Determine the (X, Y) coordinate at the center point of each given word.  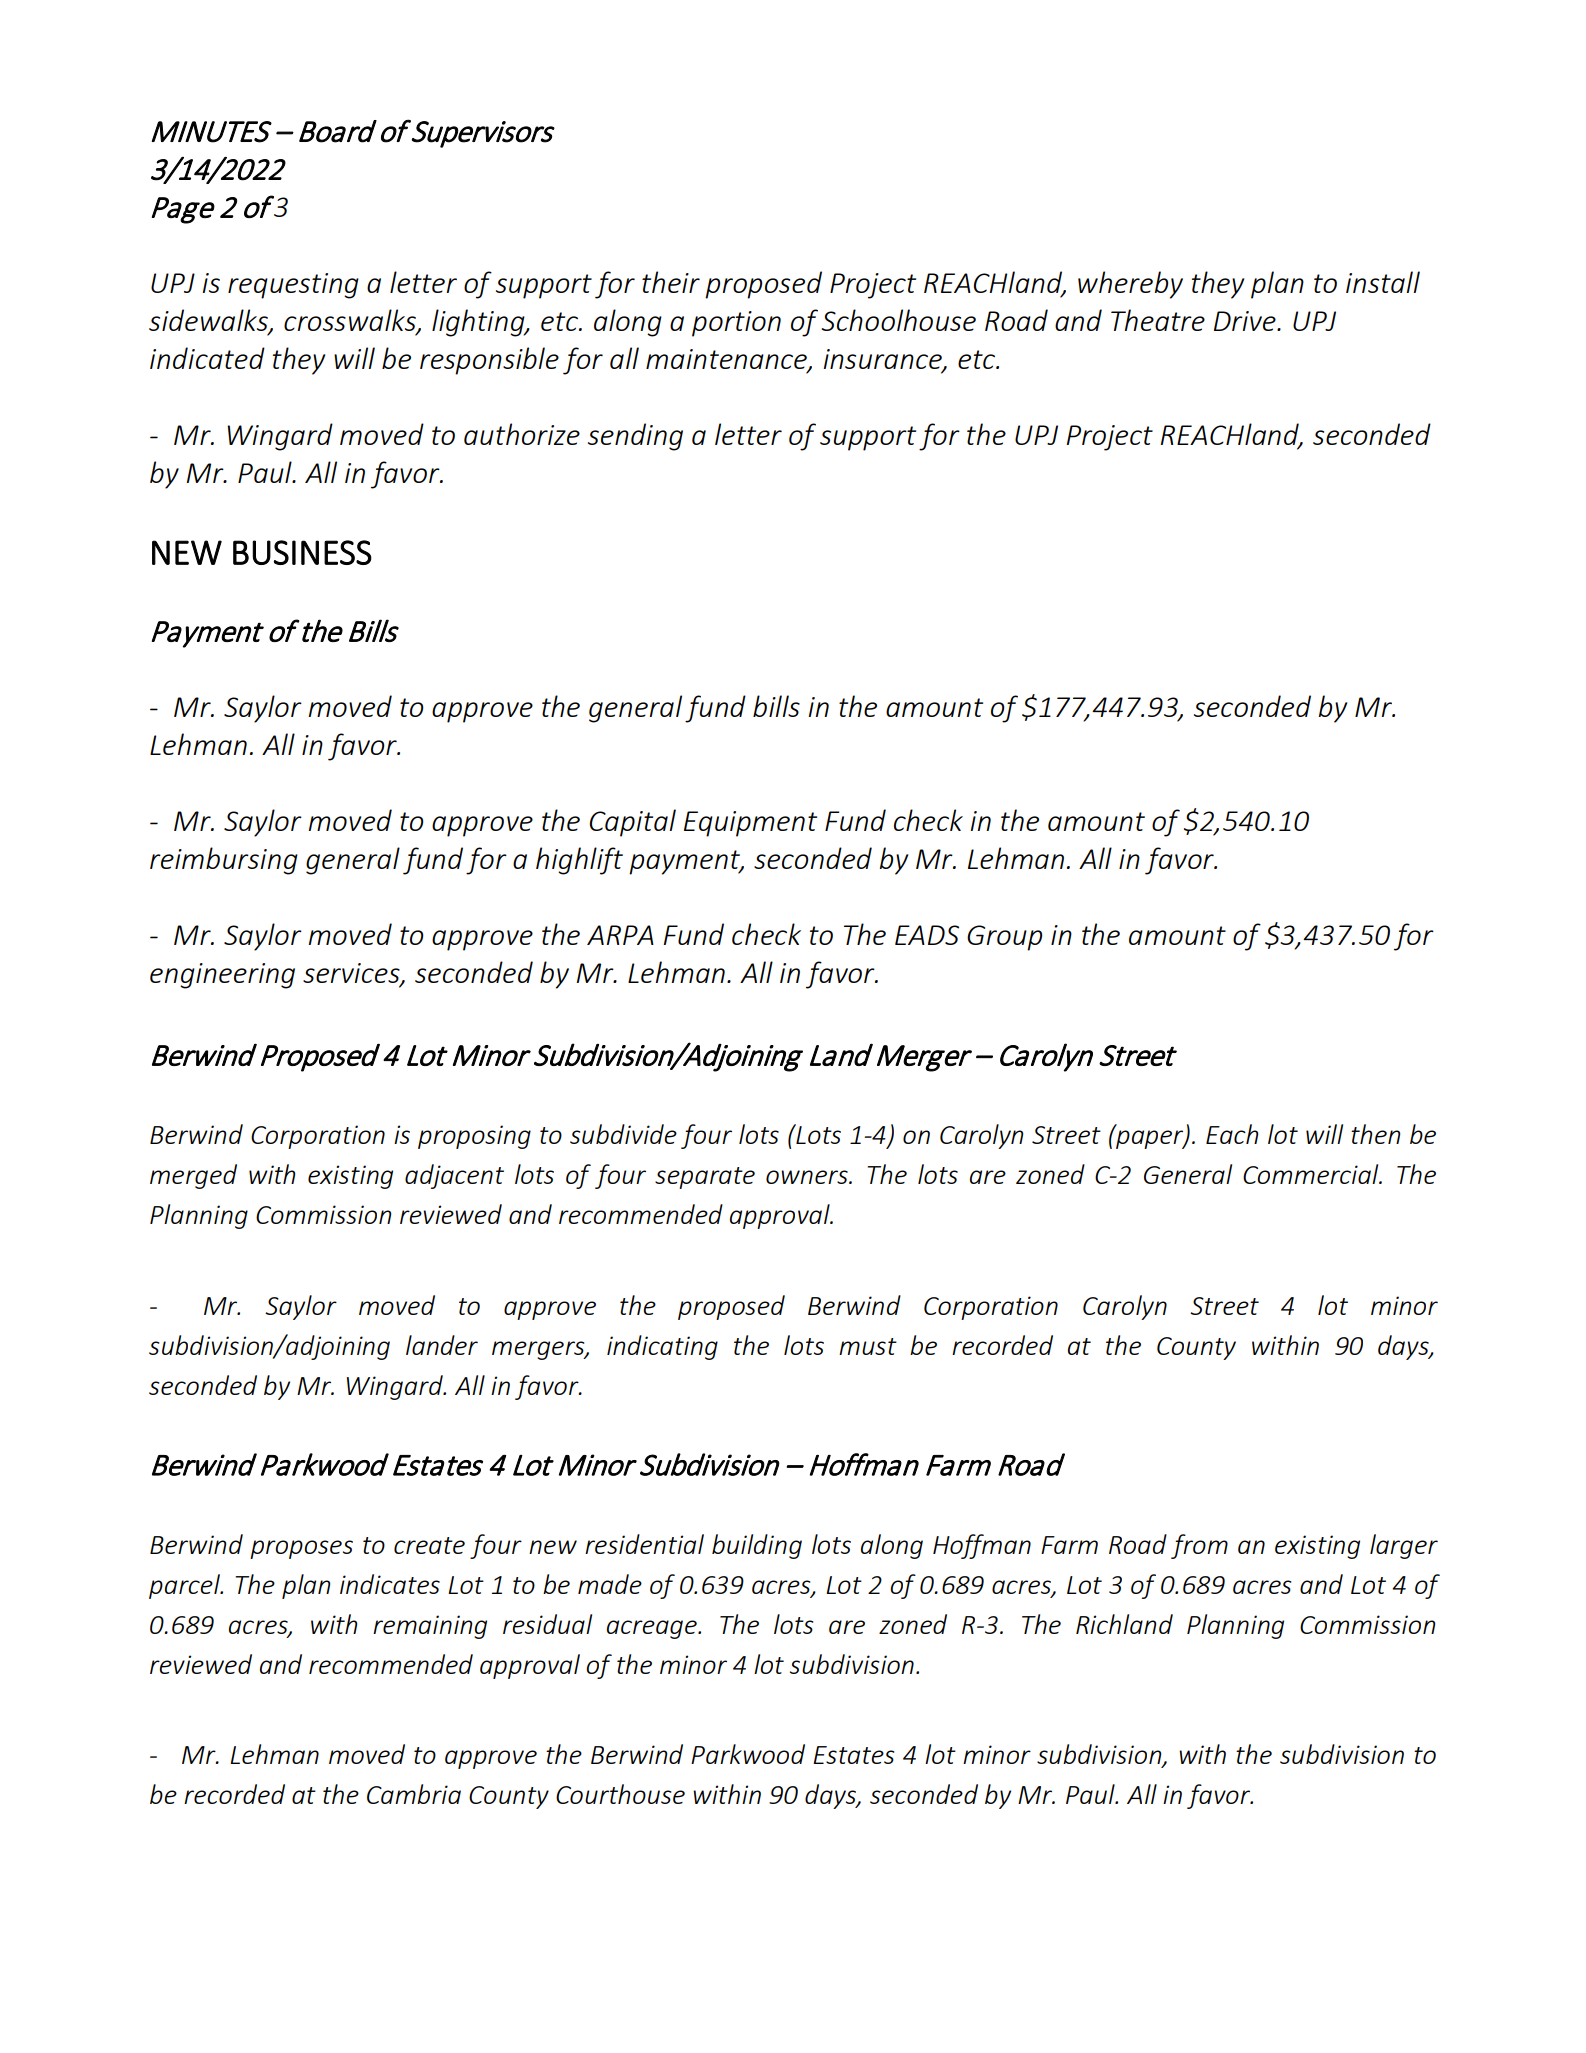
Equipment (750, 824)
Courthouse (620, 1794)
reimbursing (224, 861)
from (1199, 1546)
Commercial (1312, 1174)
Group (1004, 938)
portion (736, 324)
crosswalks (351, 321)
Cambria (414, 1794)
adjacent (454, 1176)
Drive (1246, 321)
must (868, 1346)
